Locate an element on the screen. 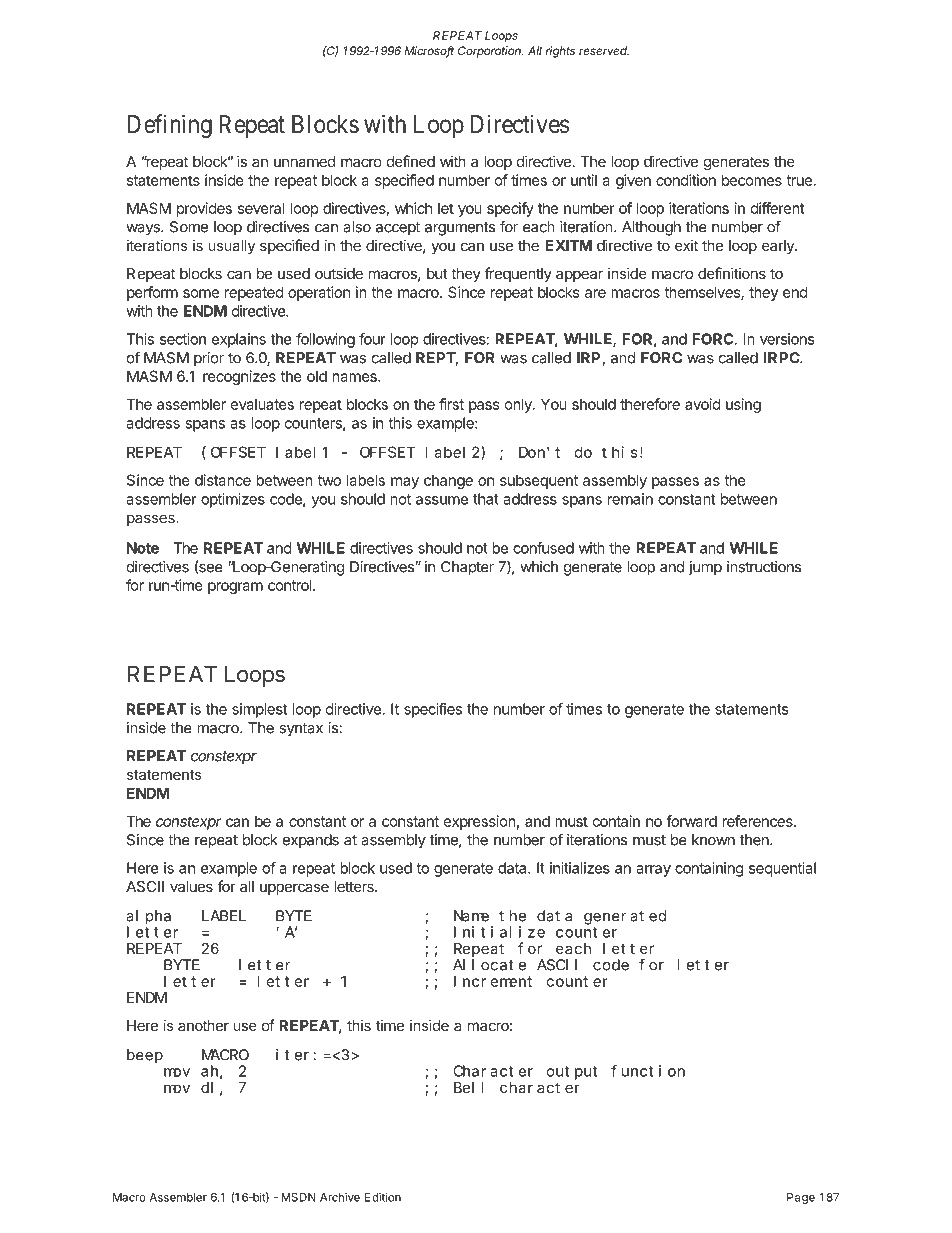  Corporation is located at coordinates (490, 52).
